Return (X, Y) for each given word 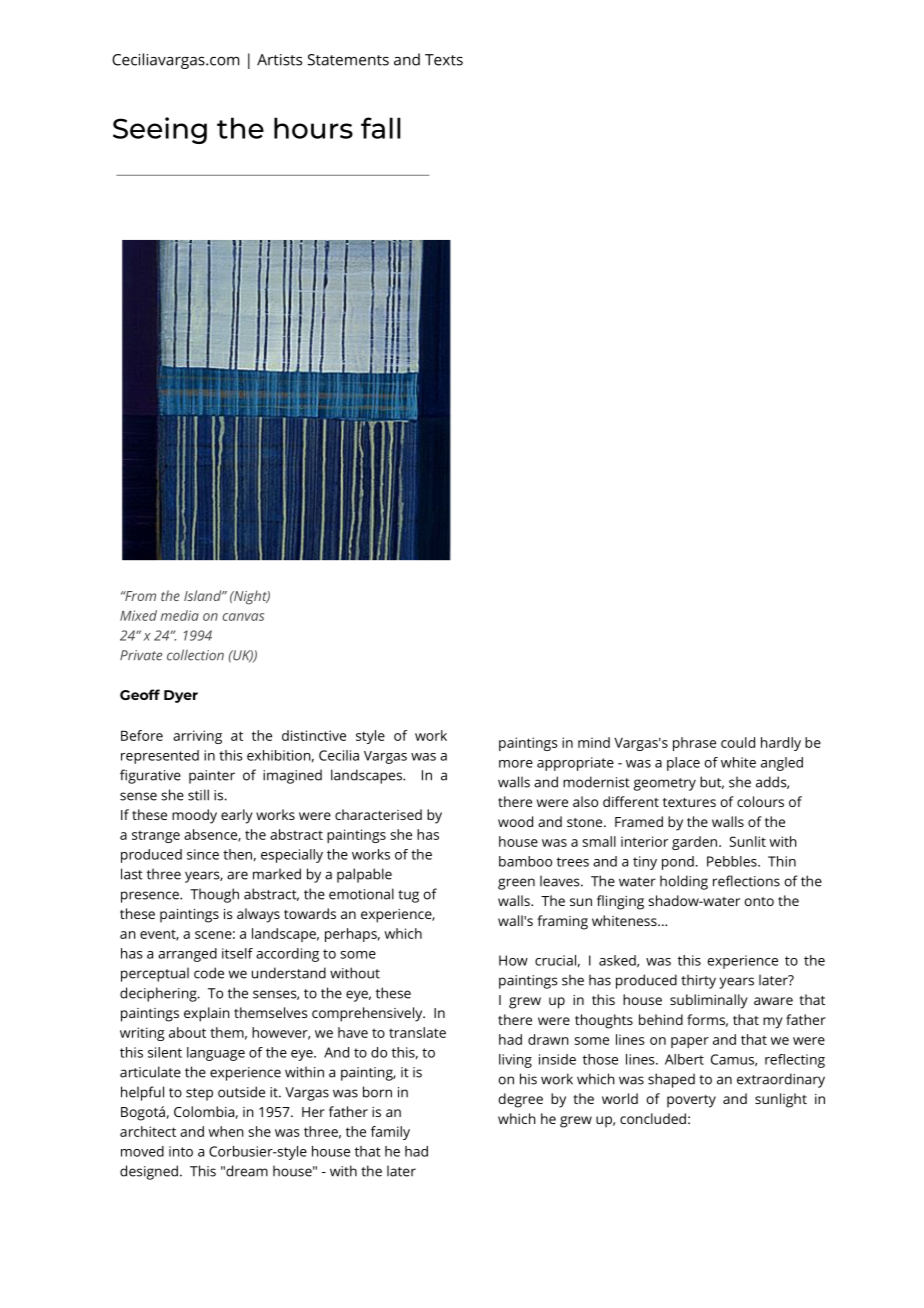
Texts (444, 60)
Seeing (160, 130)
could (738, 742)
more (516, 764)
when (226, 1131)
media (180, 615)
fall (381, 128)
